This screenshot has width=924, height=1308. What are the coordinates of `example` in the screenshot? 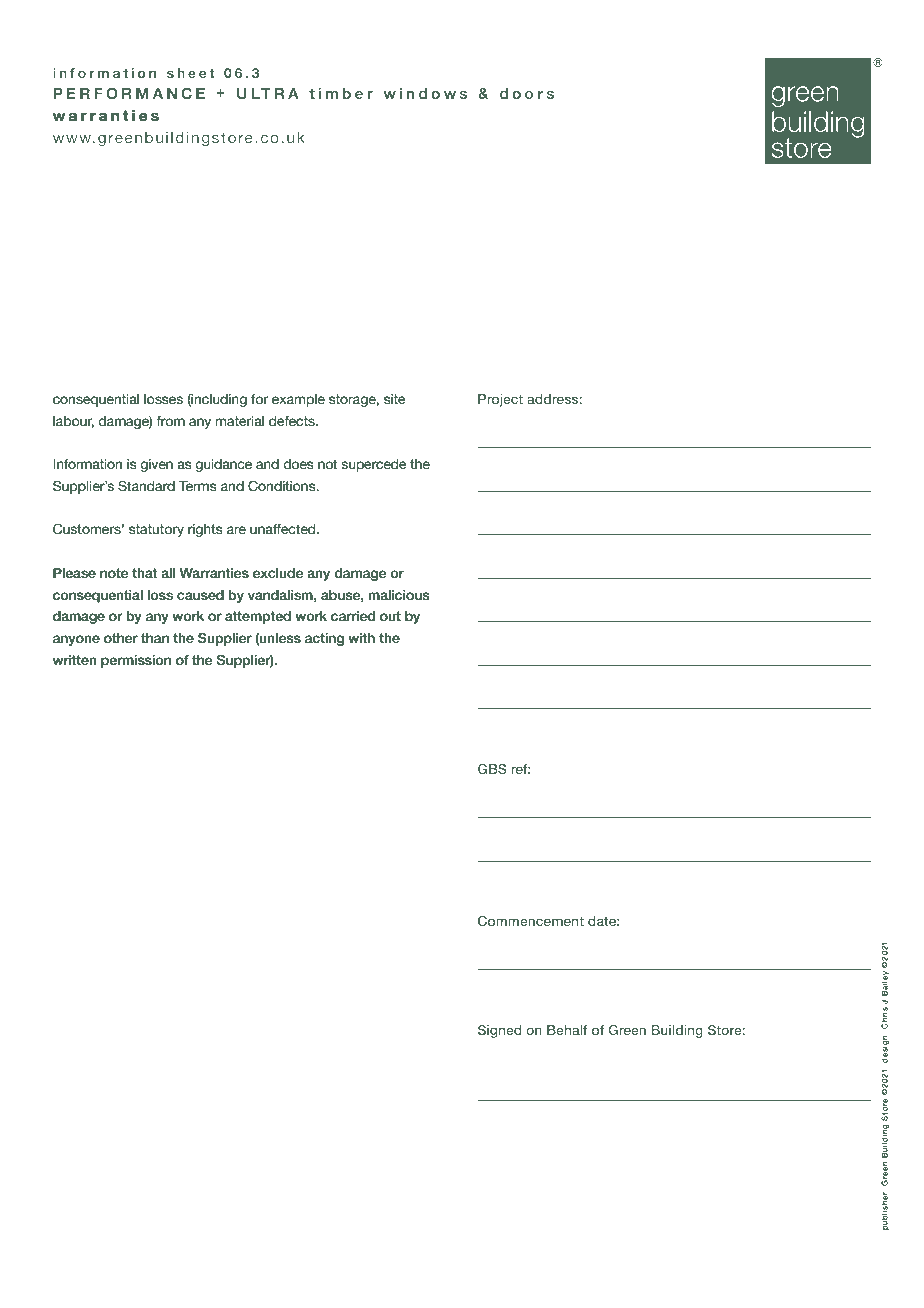 It's located at (298, 400).
